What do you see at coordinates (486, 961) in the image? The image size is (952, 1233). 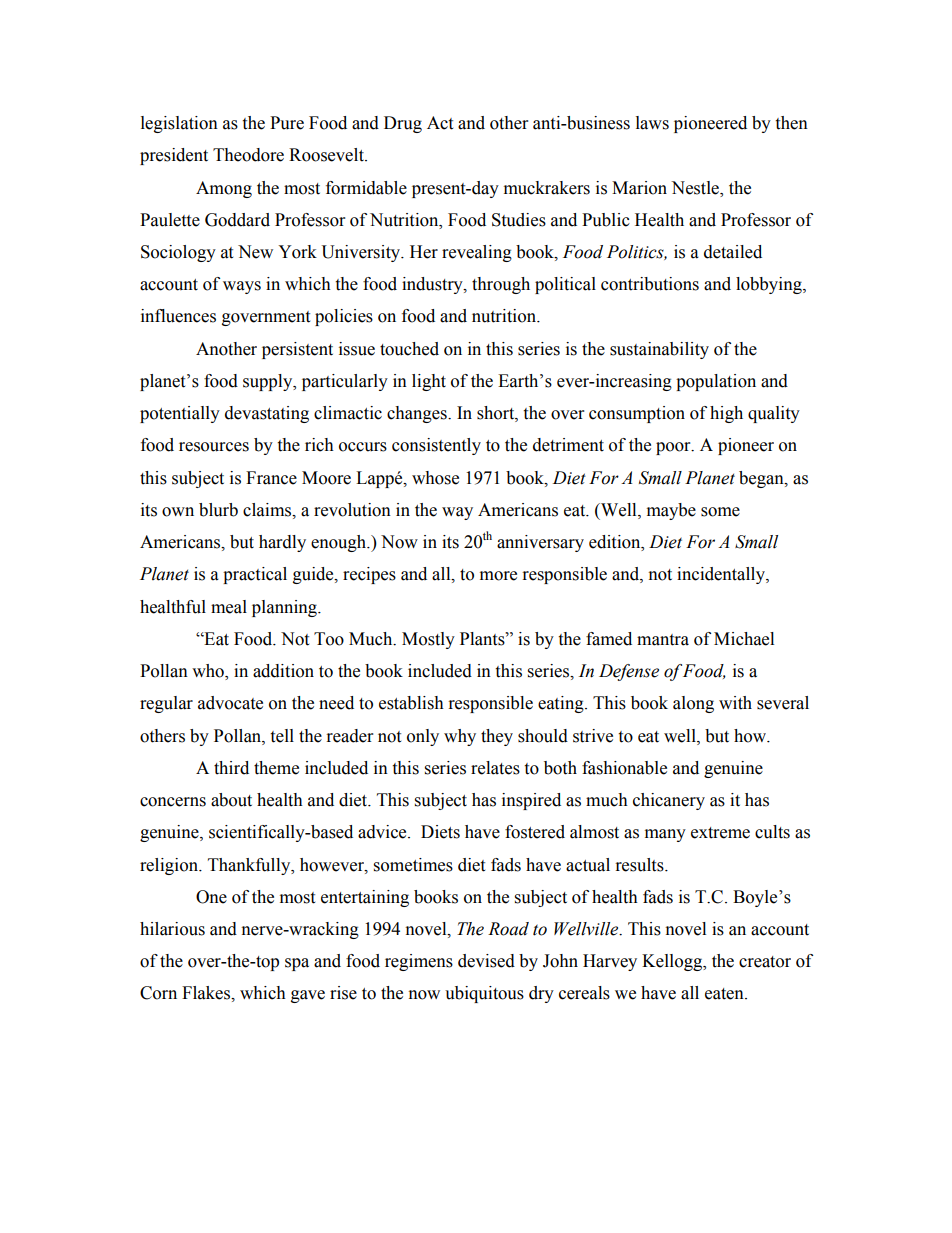 I see `devised` at bounding box center [486, 961].
